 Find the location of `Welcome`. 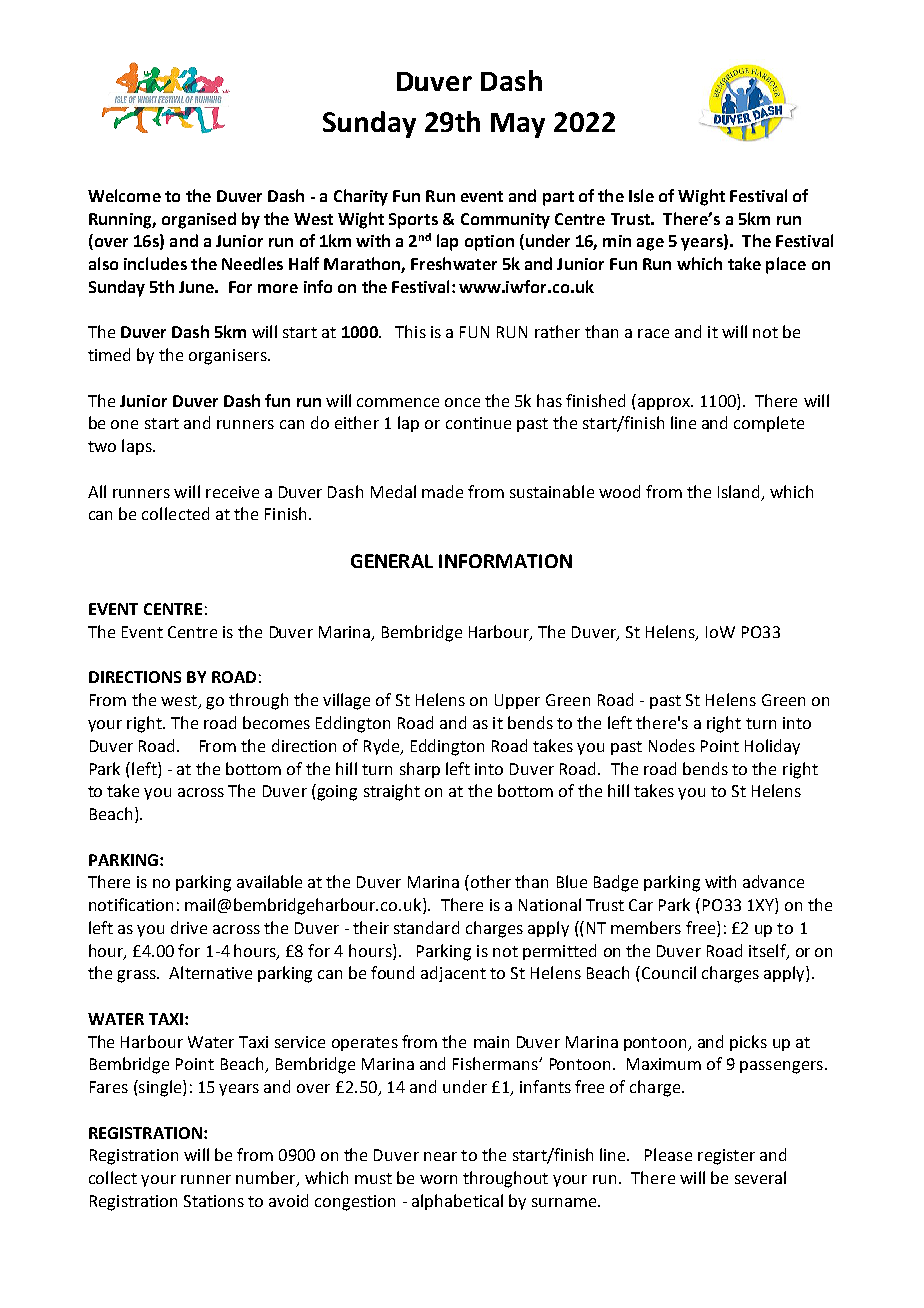

Welcome is located at coordinates (124, 195).
